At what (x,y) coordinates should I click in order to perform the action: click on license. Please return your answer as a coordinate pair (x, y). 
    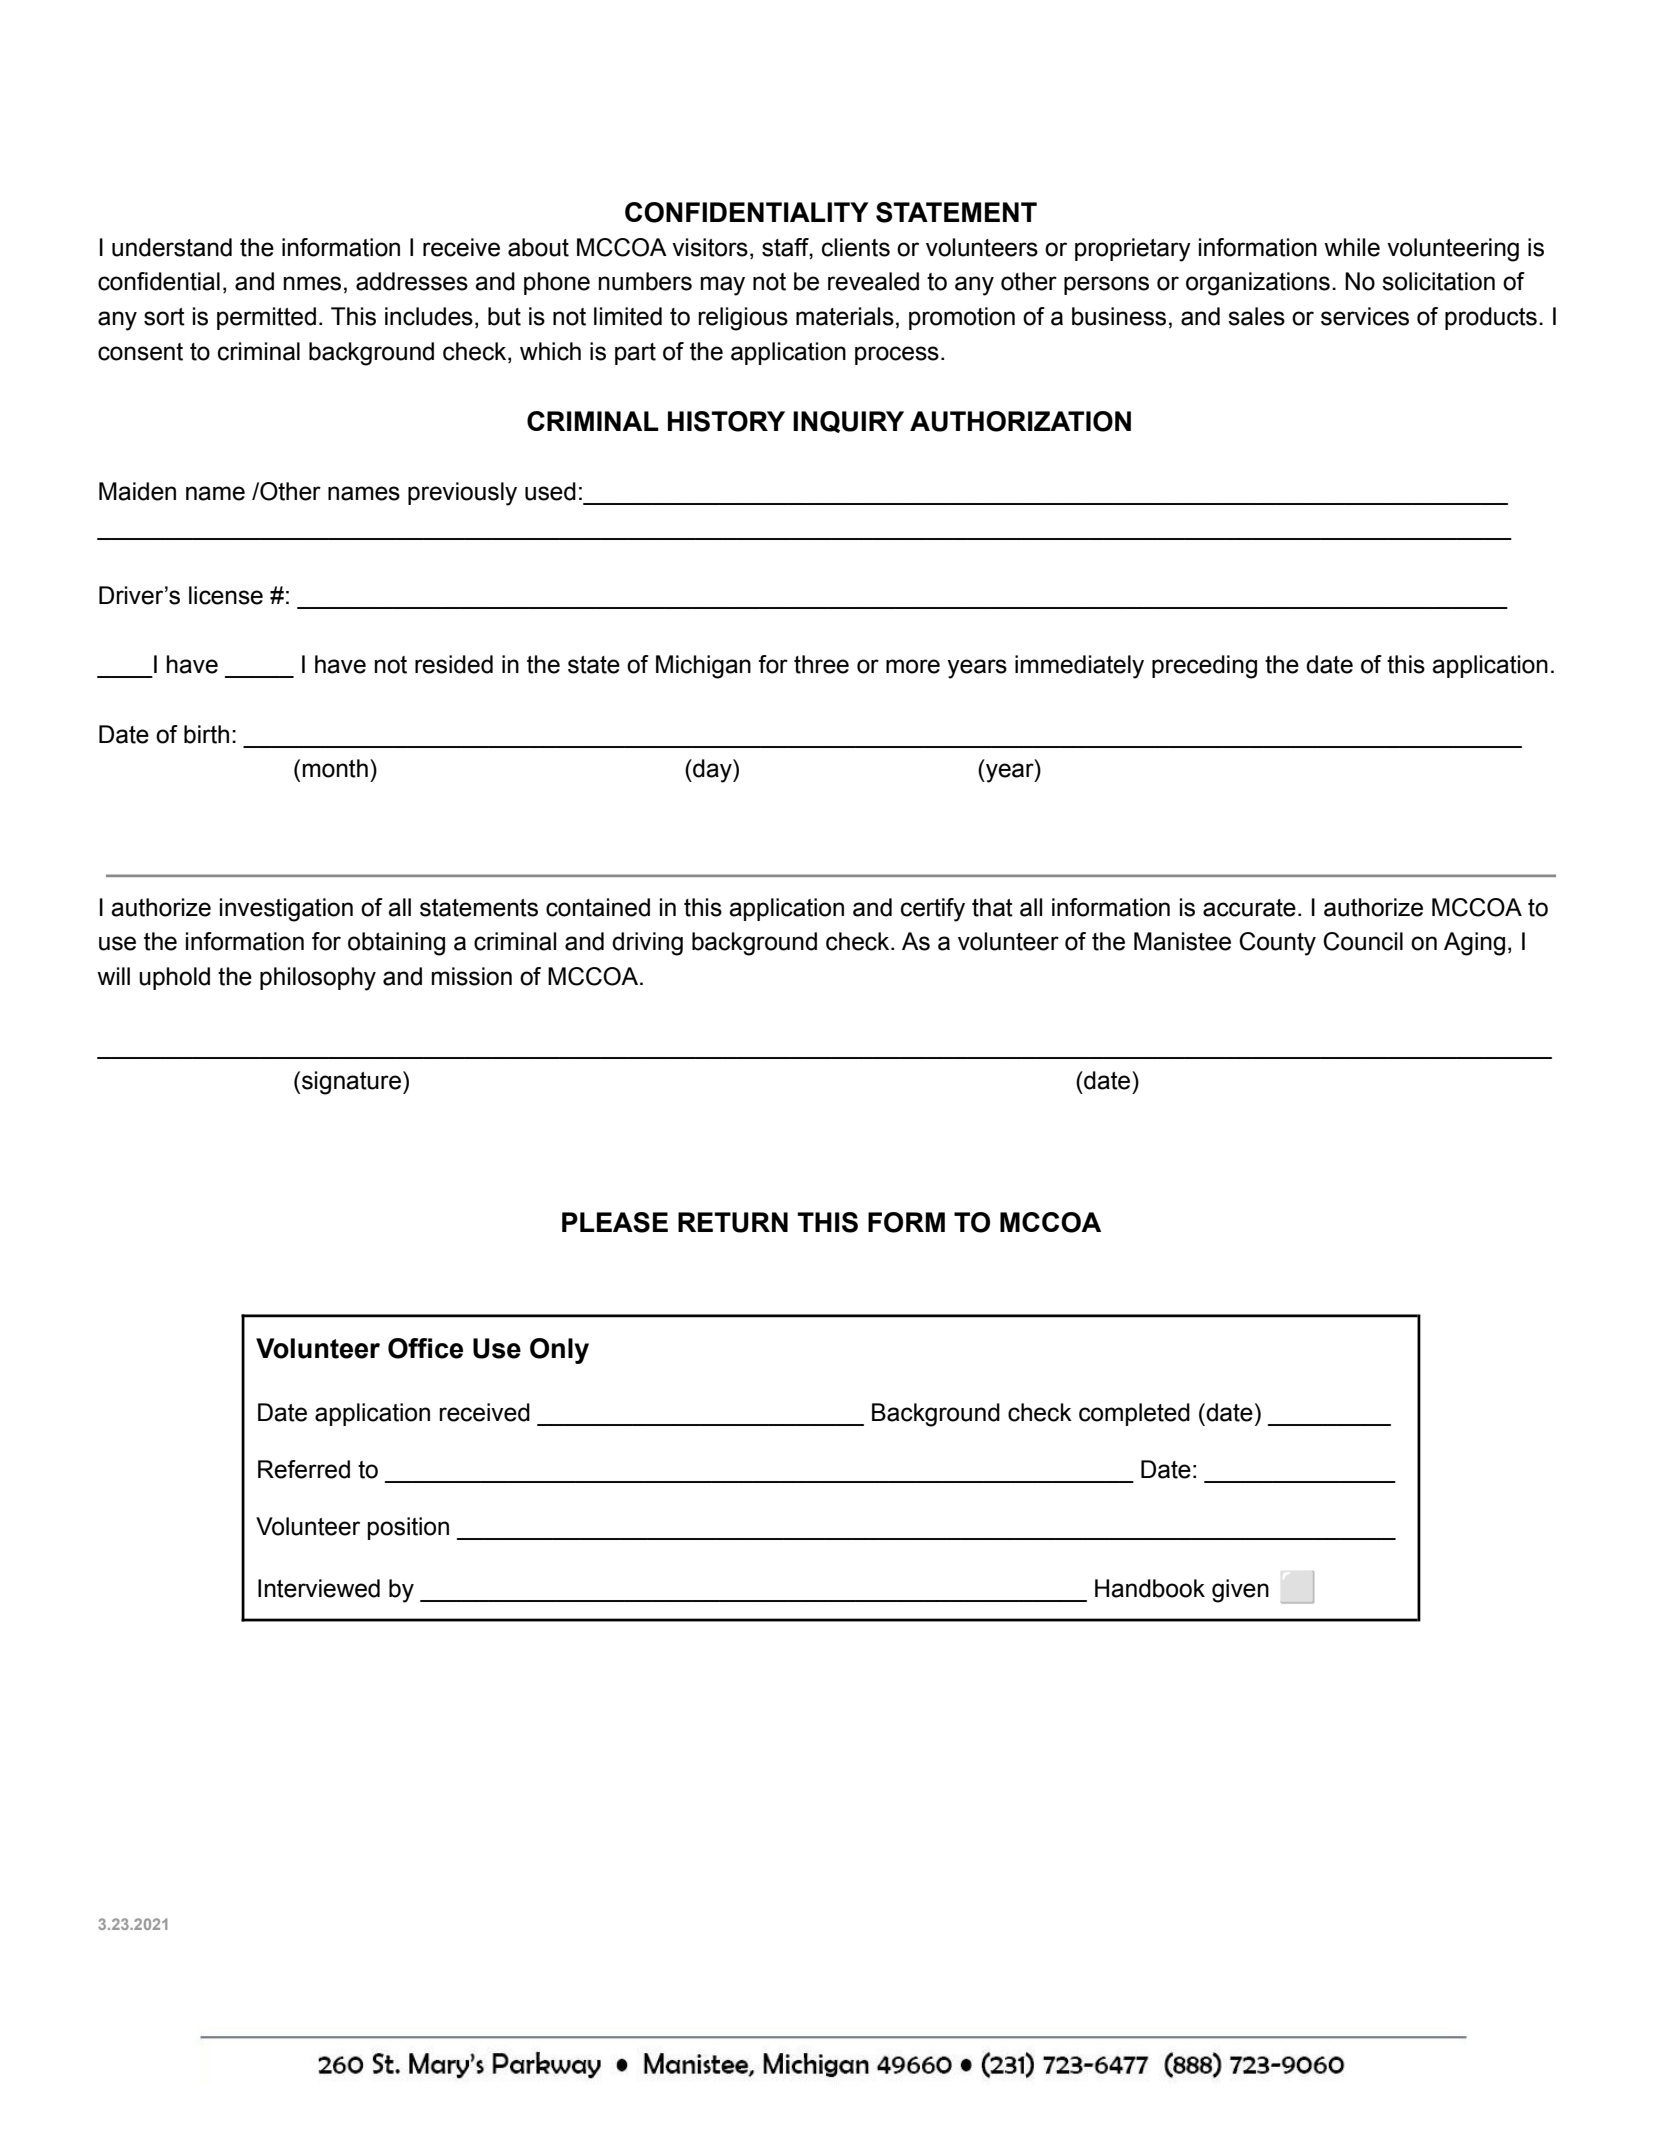
    Looking at the image, I should click on (226, 595).
